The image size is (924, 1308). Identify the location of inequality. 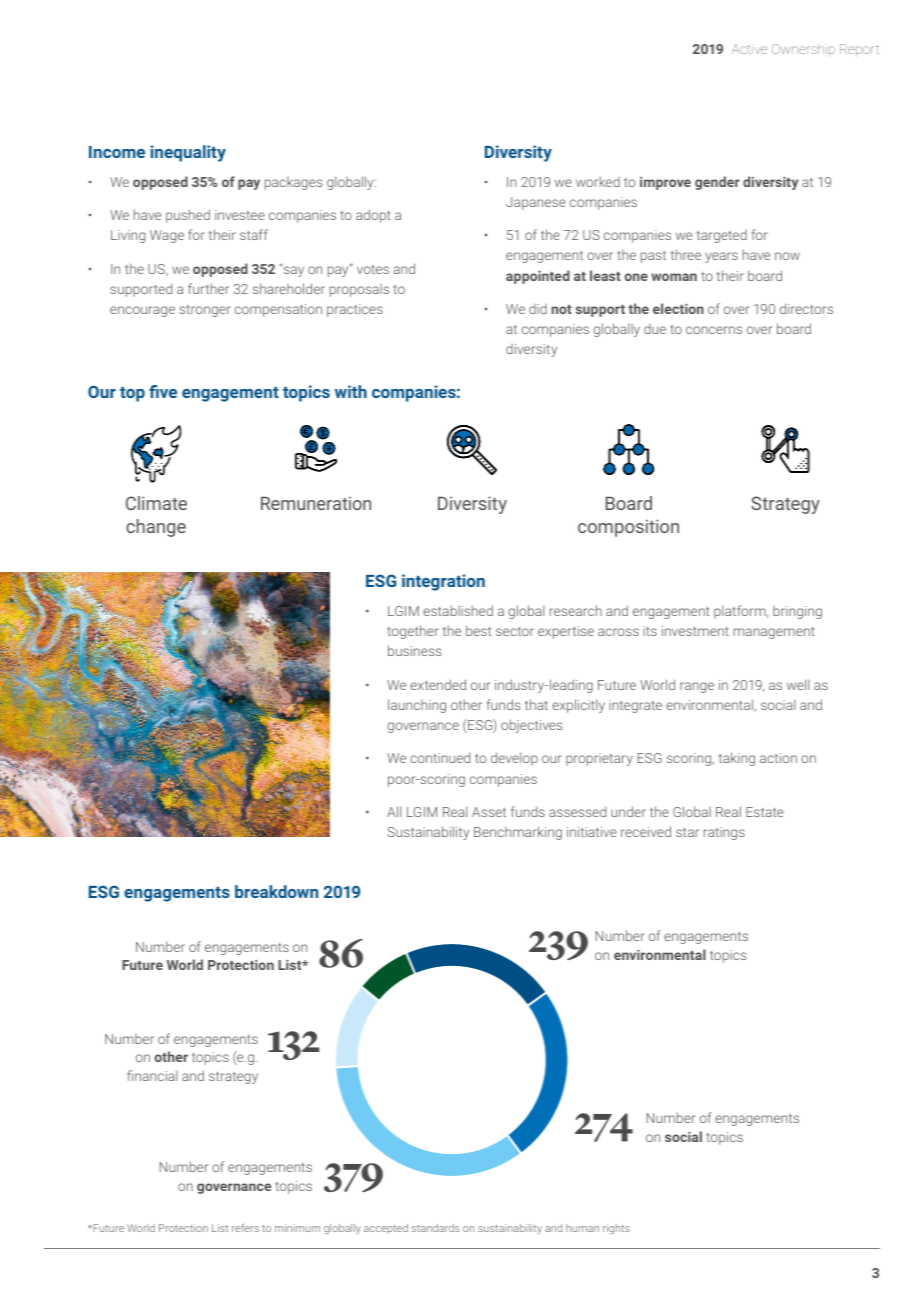
(188, 153).
